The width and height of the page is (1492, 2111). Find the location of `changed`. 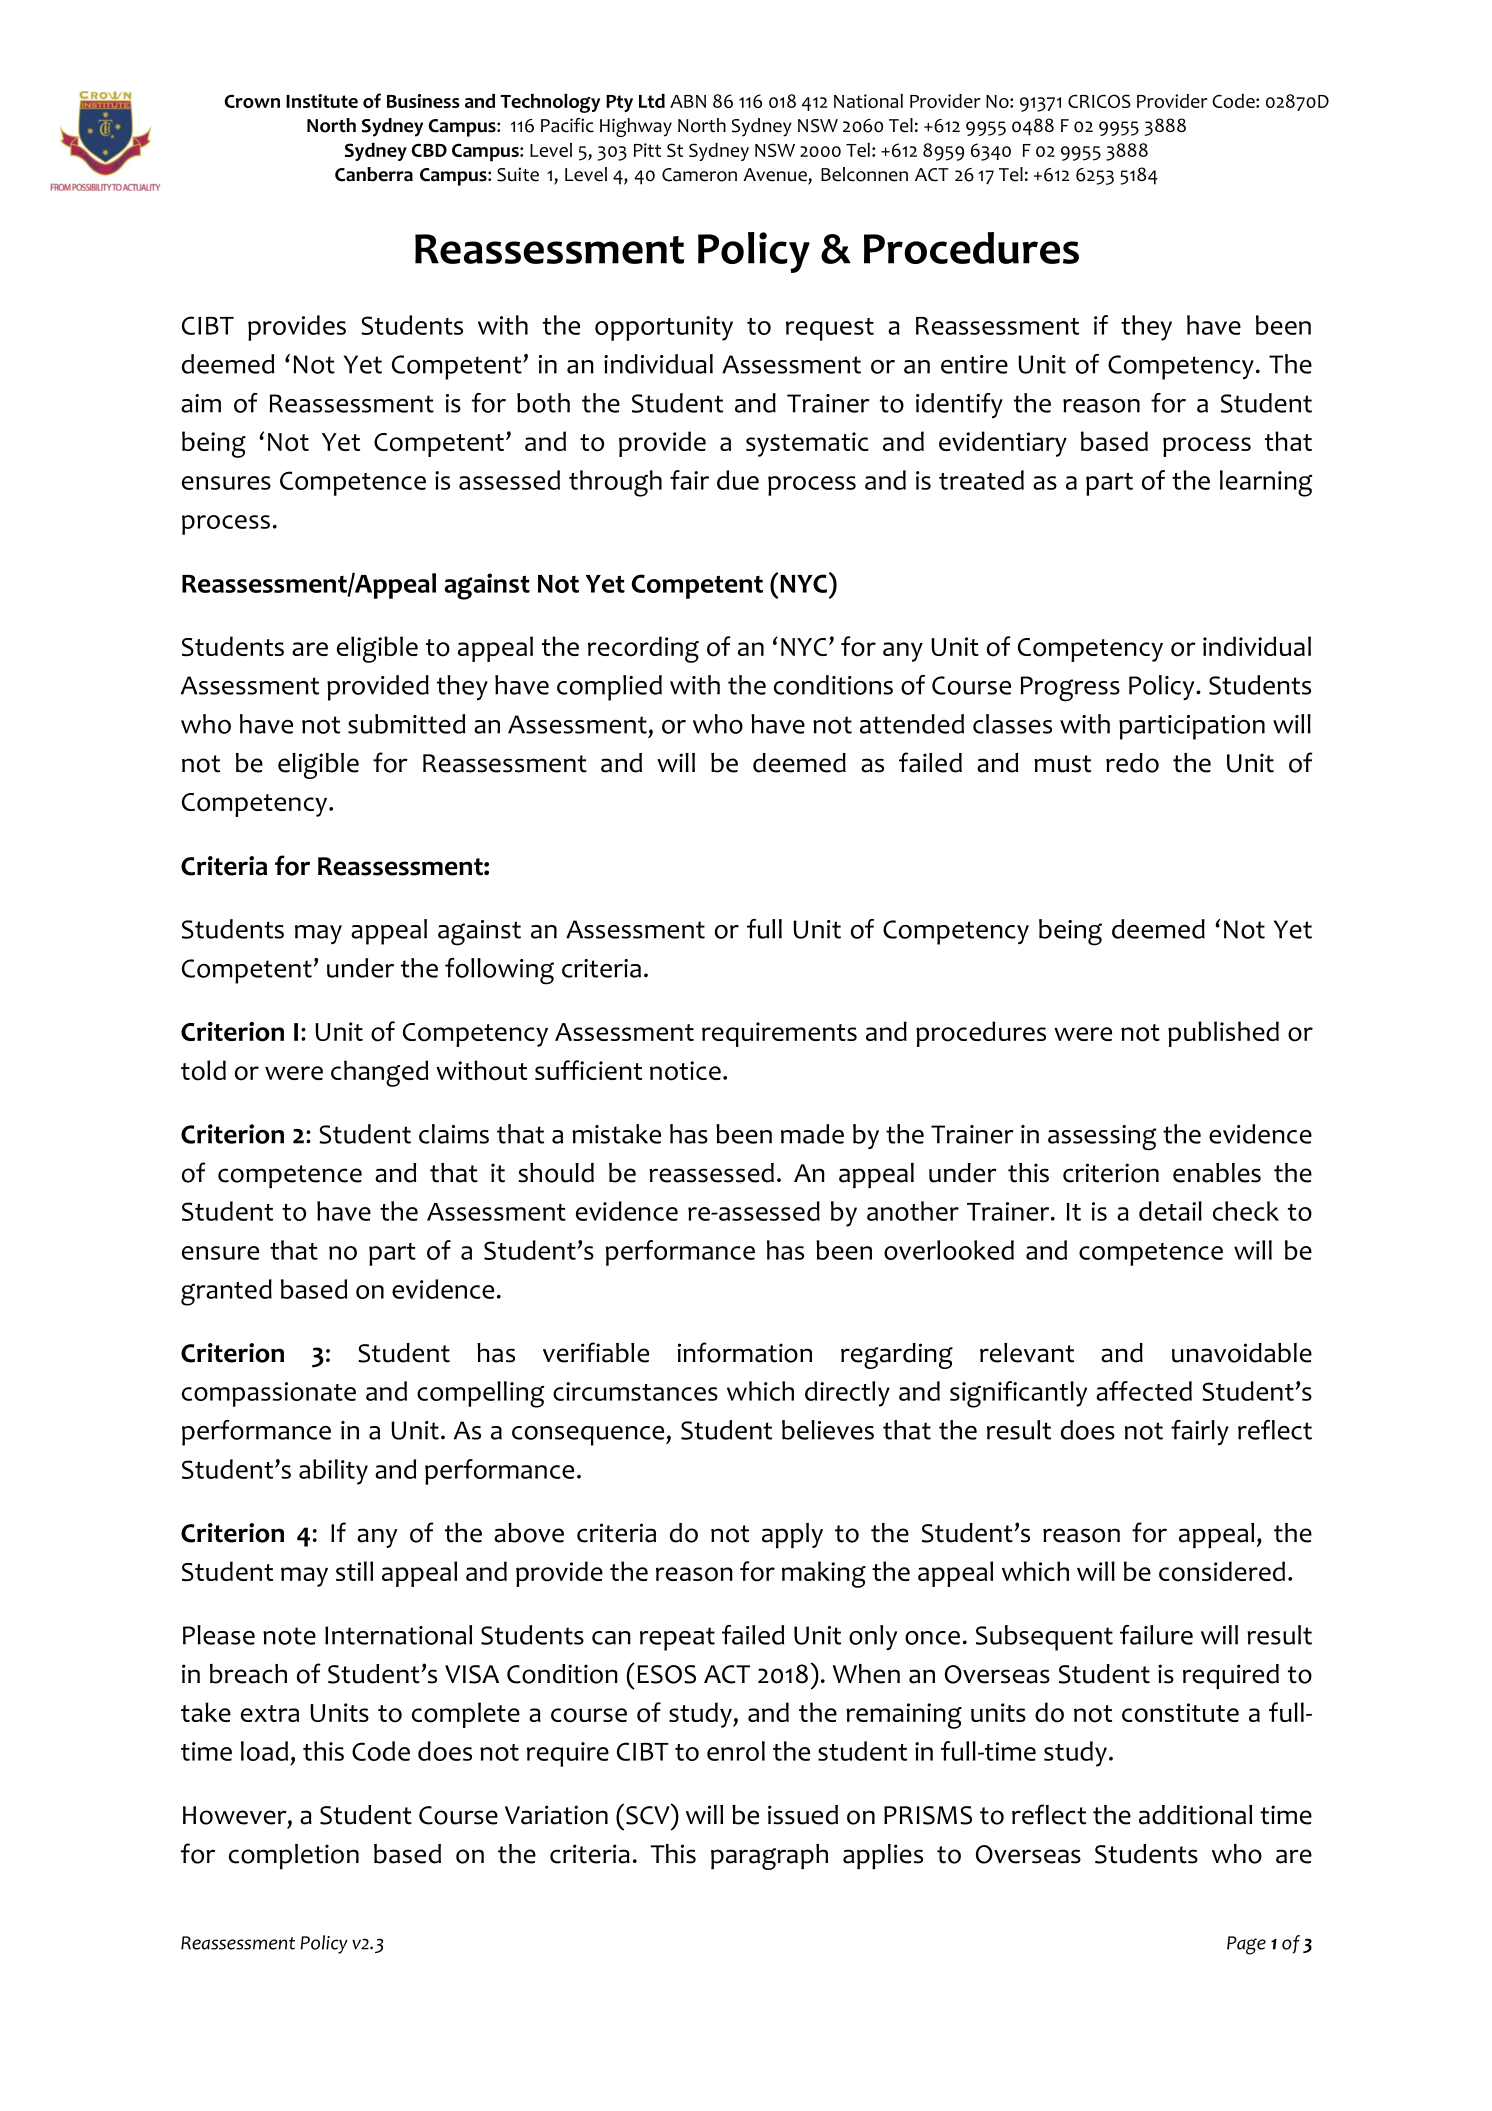

changed is located at coordinates (379, 1073).
